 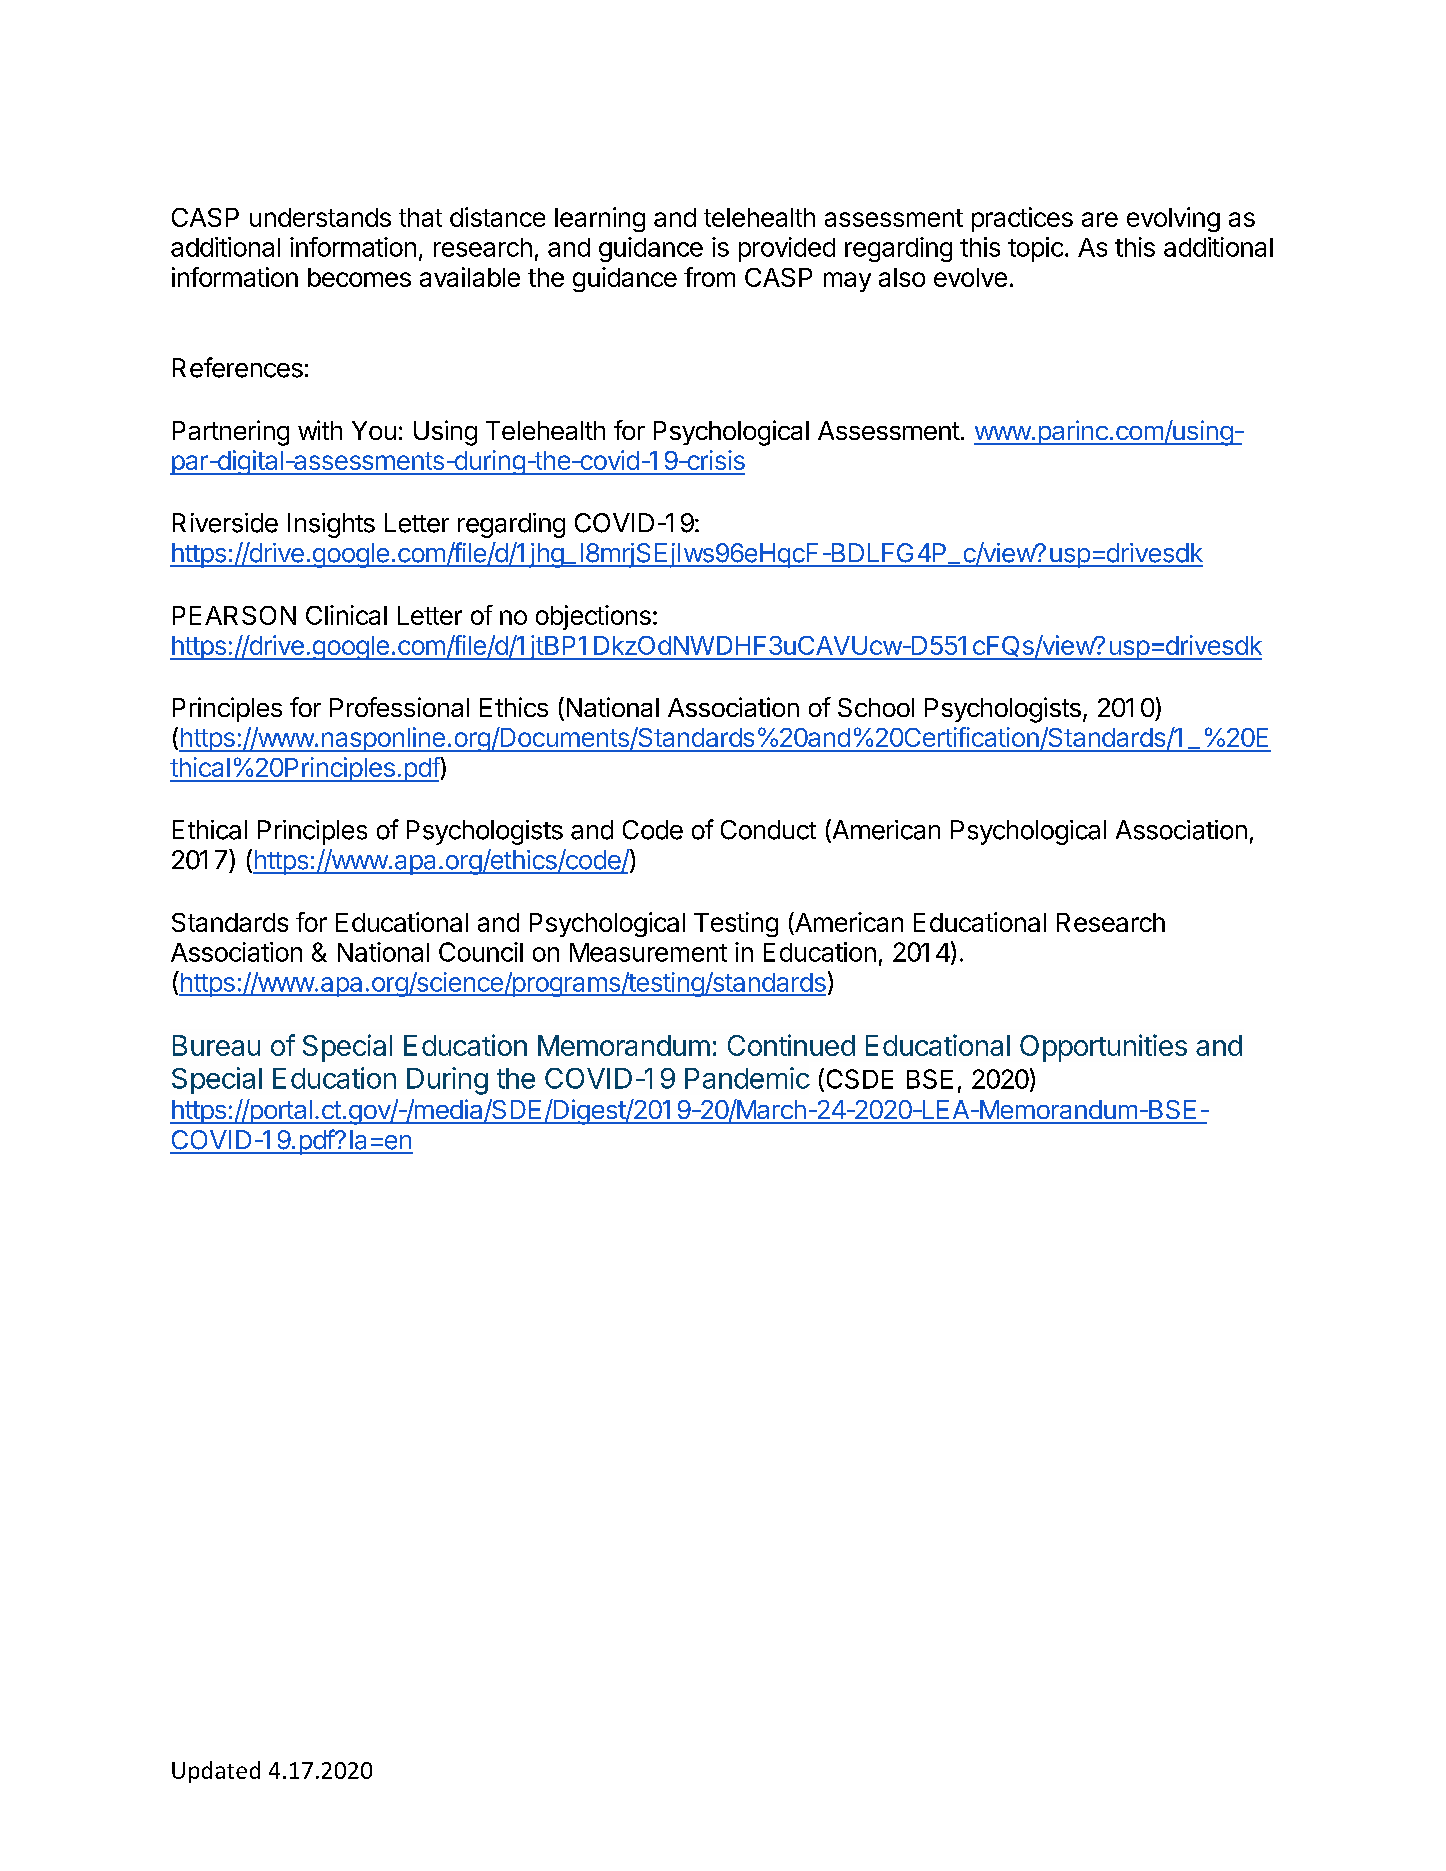 What do you see at coordinates (346, 615) in the screenshot?
I see `Clinical` at bounding box center [346, 615].
